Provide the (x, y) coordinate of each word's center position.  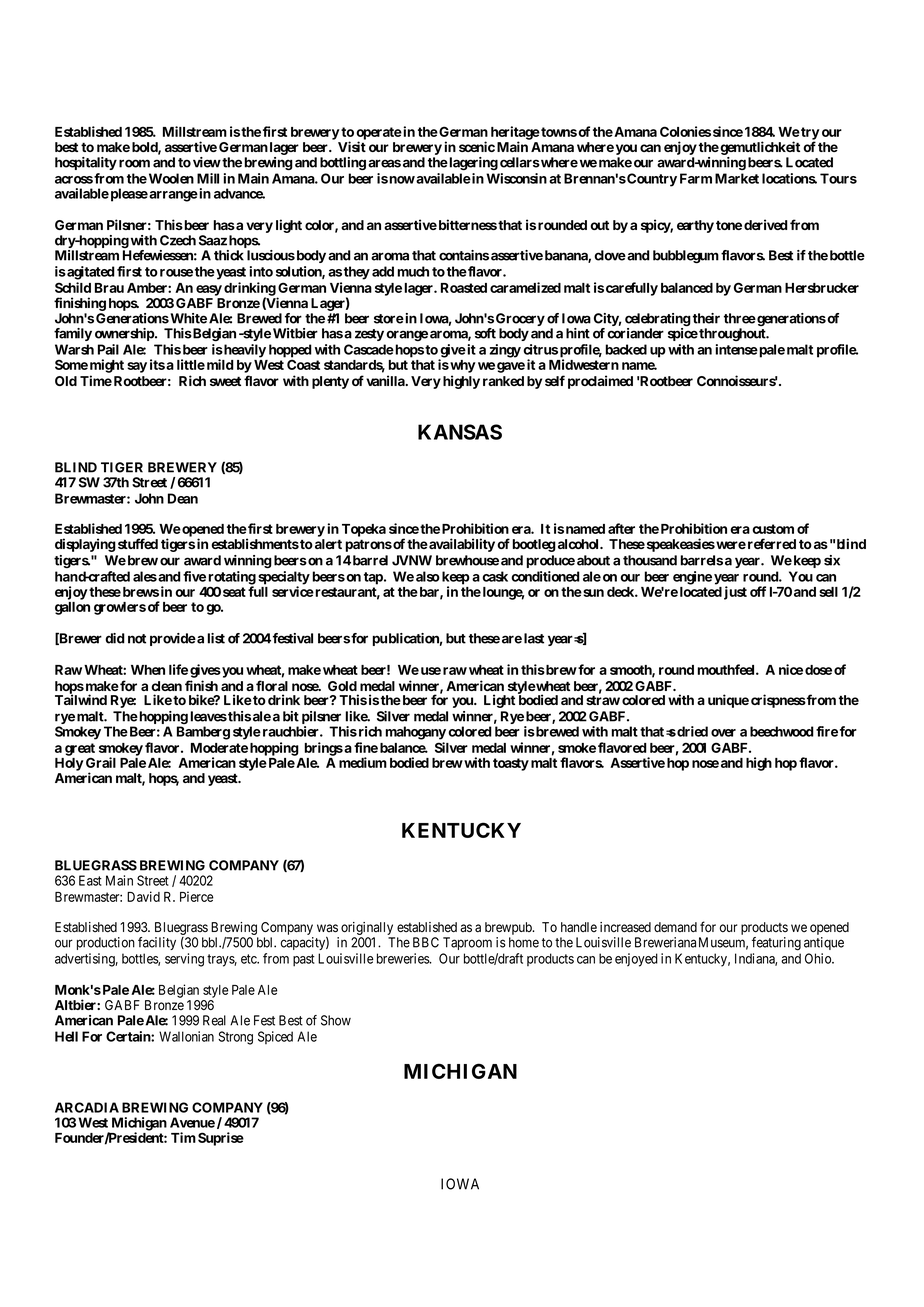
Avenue (192, 1122)
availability (461, 545)
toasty (511, 764)
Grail (101, 762)
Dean (183, 498)
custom (773, 529)
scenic (477, 146)
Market (737, 178)
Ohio (819, 958)
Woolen (170, 178)
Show (336, 1020)
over (723, 733)
